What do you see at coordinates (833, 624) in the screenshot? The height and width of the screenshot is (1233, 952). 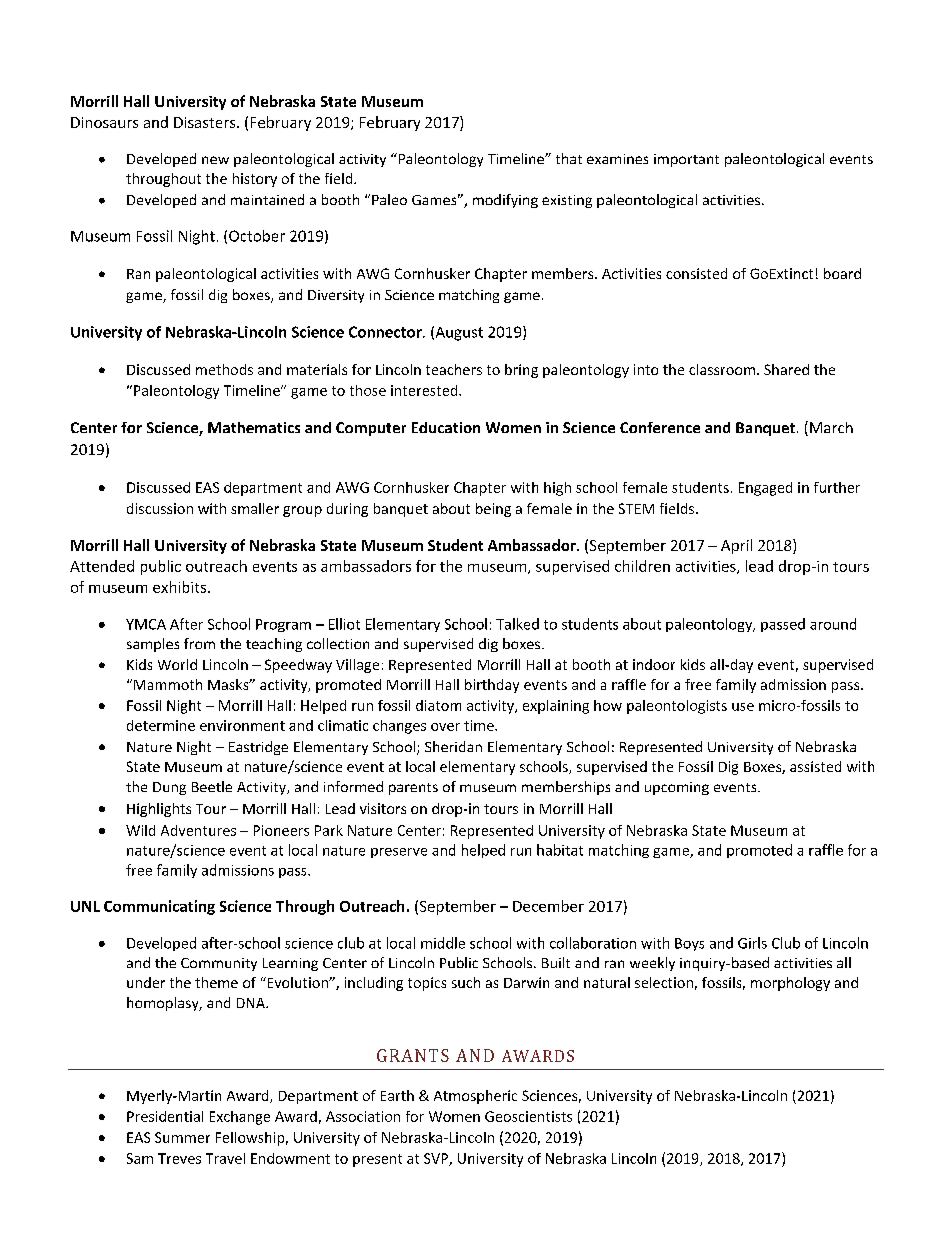 I see `around` at bounding box center [833, 624].
